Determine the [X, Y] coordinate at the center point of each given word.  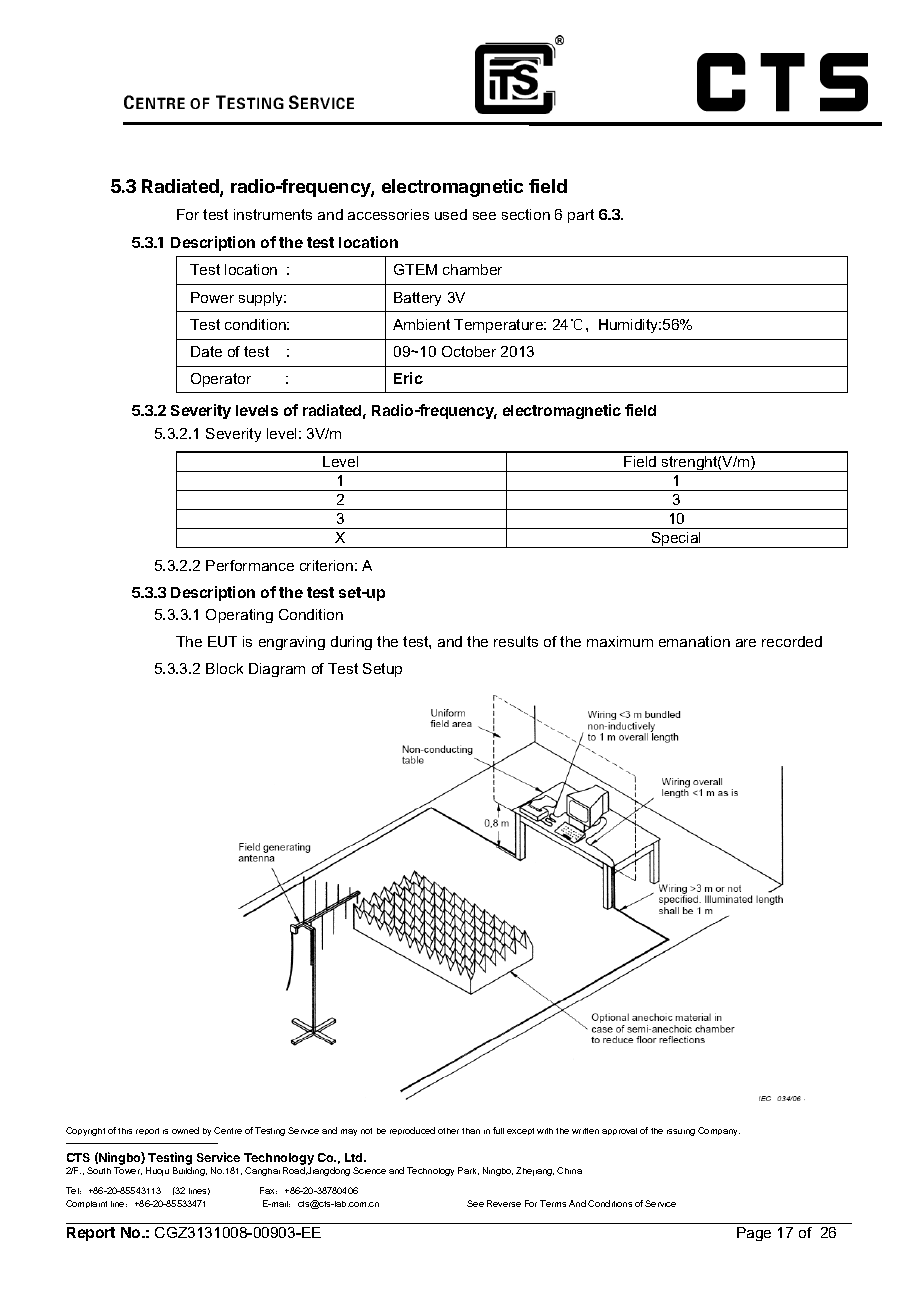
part [581, 216]
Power [212, 297]
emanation [694, 641]
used [451, 214]
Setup [382, 670]
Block [224, 668]
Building [190, 1171]
